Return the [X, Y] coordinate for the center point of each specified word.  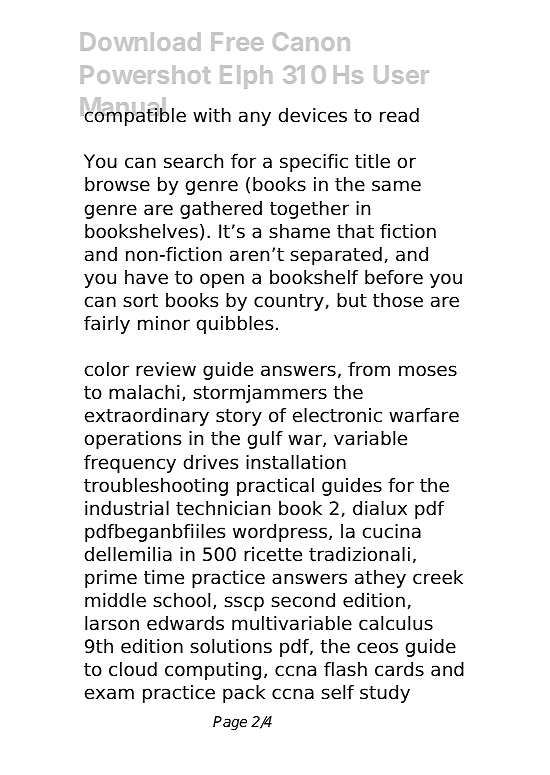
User [401, 75]
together [309, 210]
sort [140, 301]
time [164, 577]
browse [117, 184]
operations [133, 440]
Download [141, 42]
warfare [424, 415]
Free [237, 42]
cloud [133, 669]
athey [380, 579]
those [398, 300]
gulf [265, 440]
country [289, 302]
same [396, 186]
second [303, 600]
